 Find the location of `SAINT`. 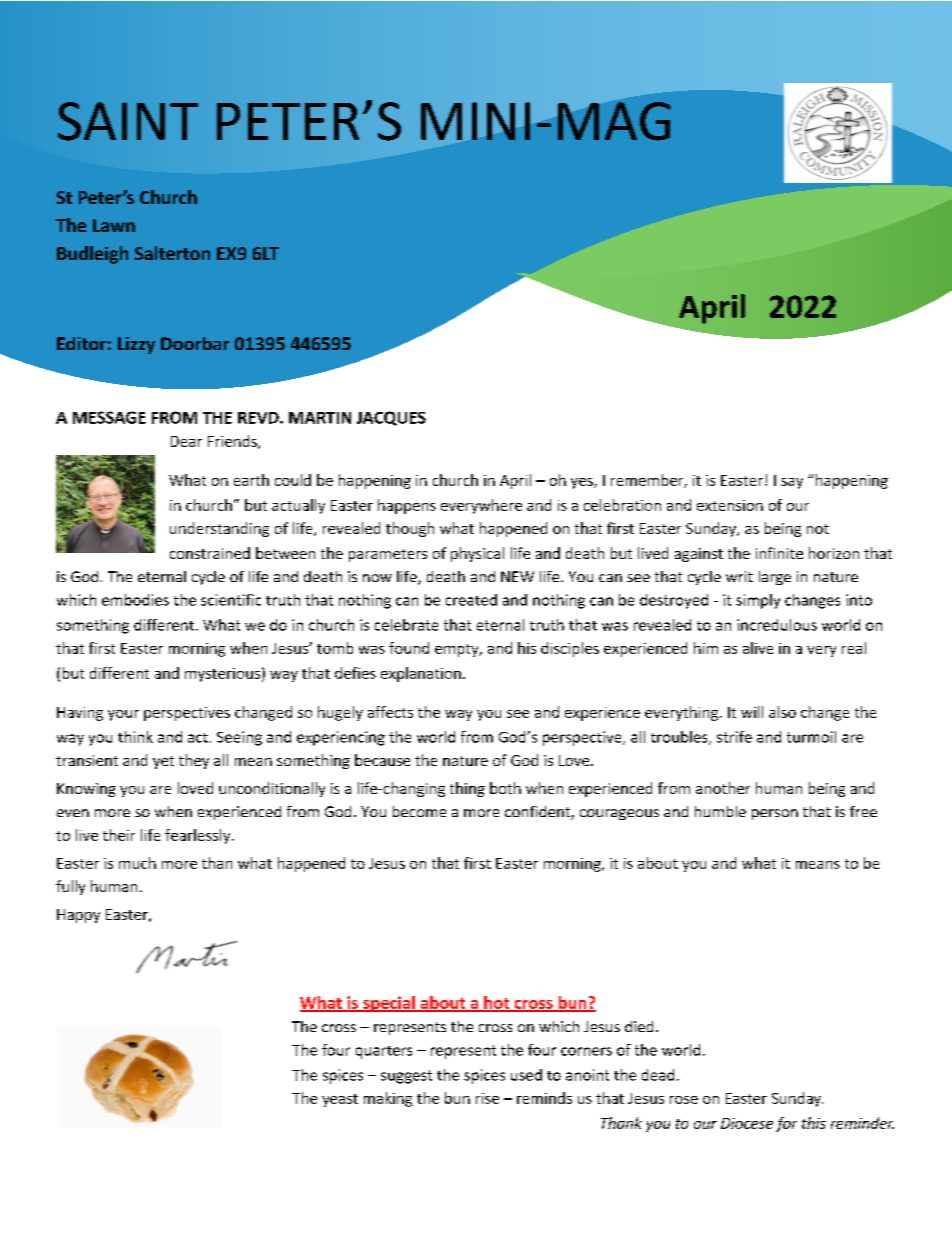

SAINT is located at coordinates (128, 121).
